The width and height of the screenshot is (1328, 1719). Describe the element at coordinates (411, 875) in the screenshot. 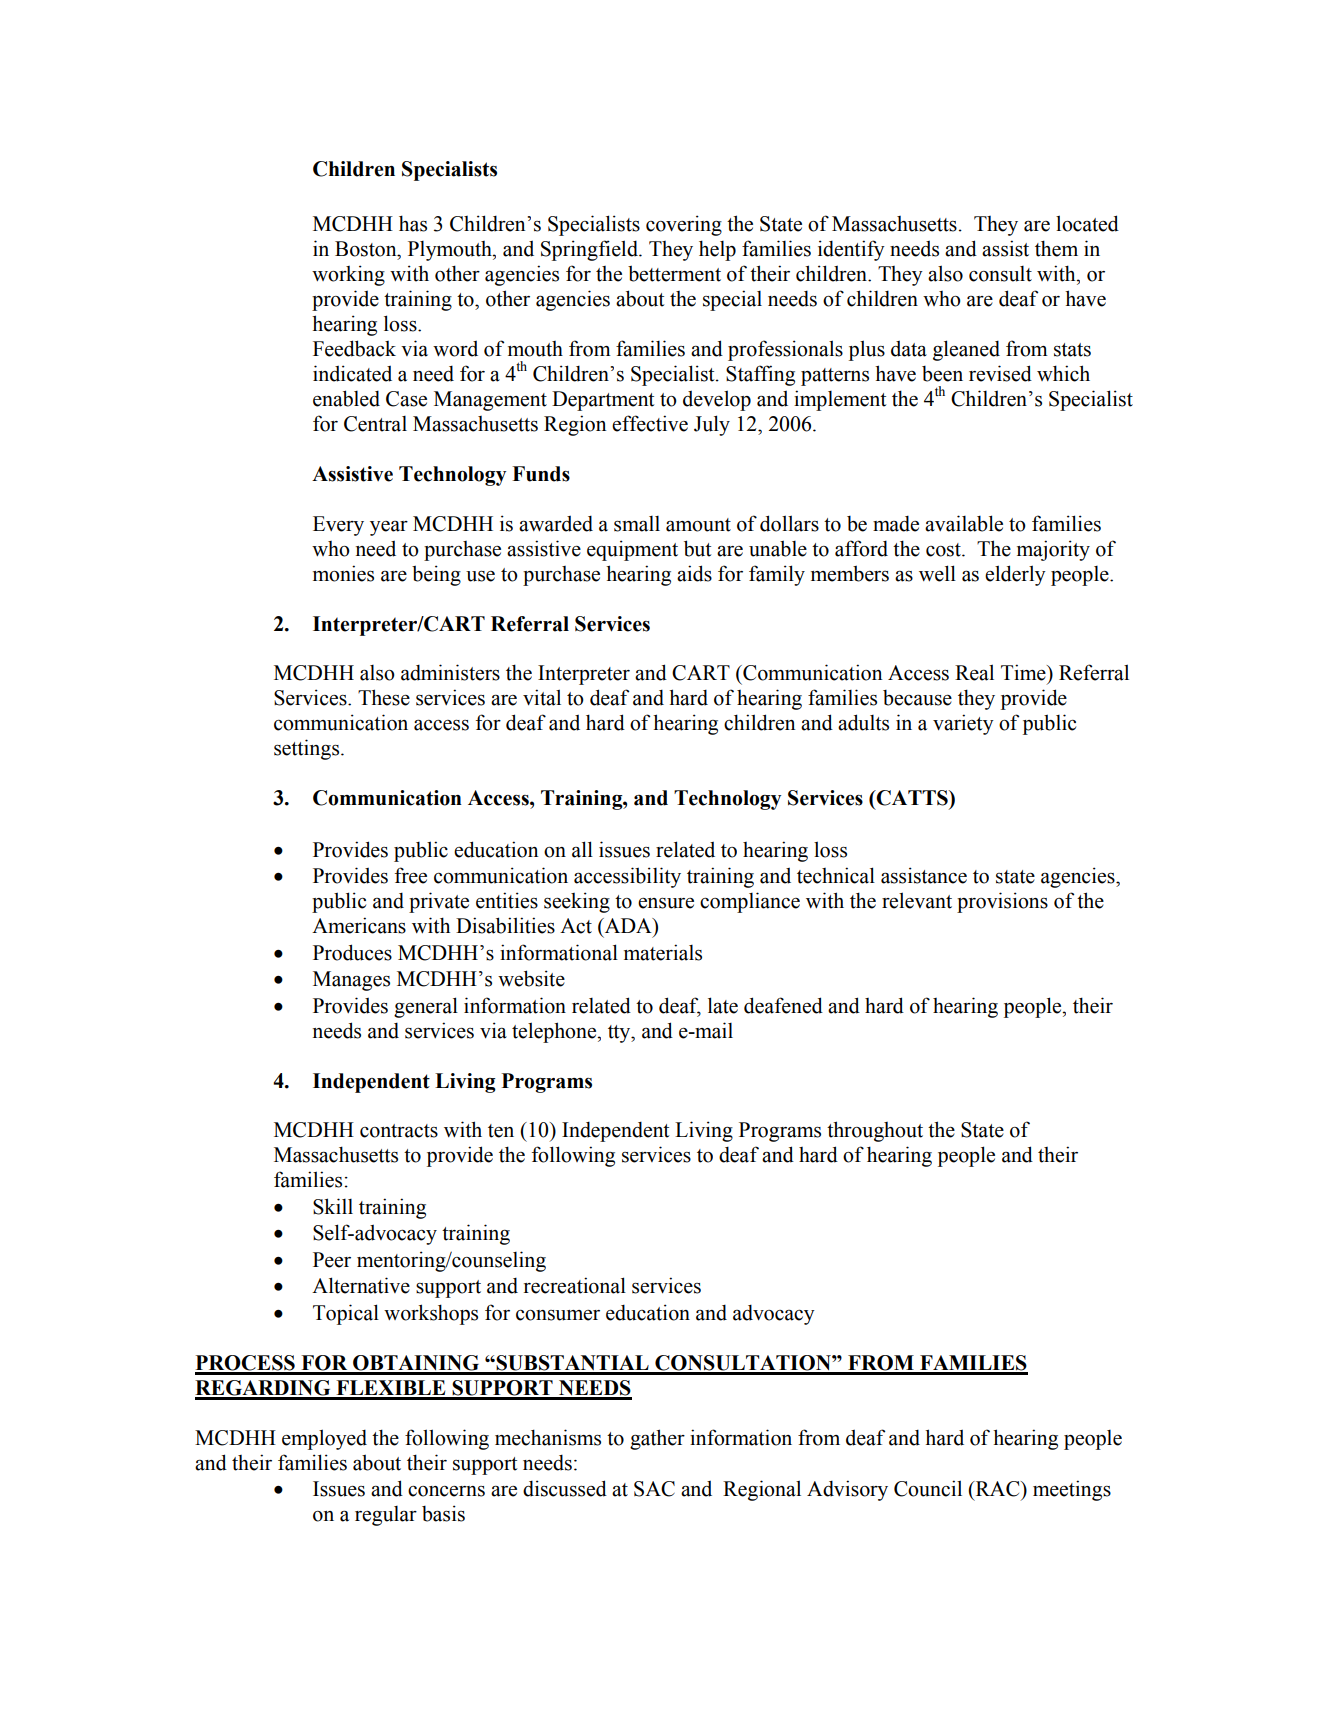

I see `free` at that location.
